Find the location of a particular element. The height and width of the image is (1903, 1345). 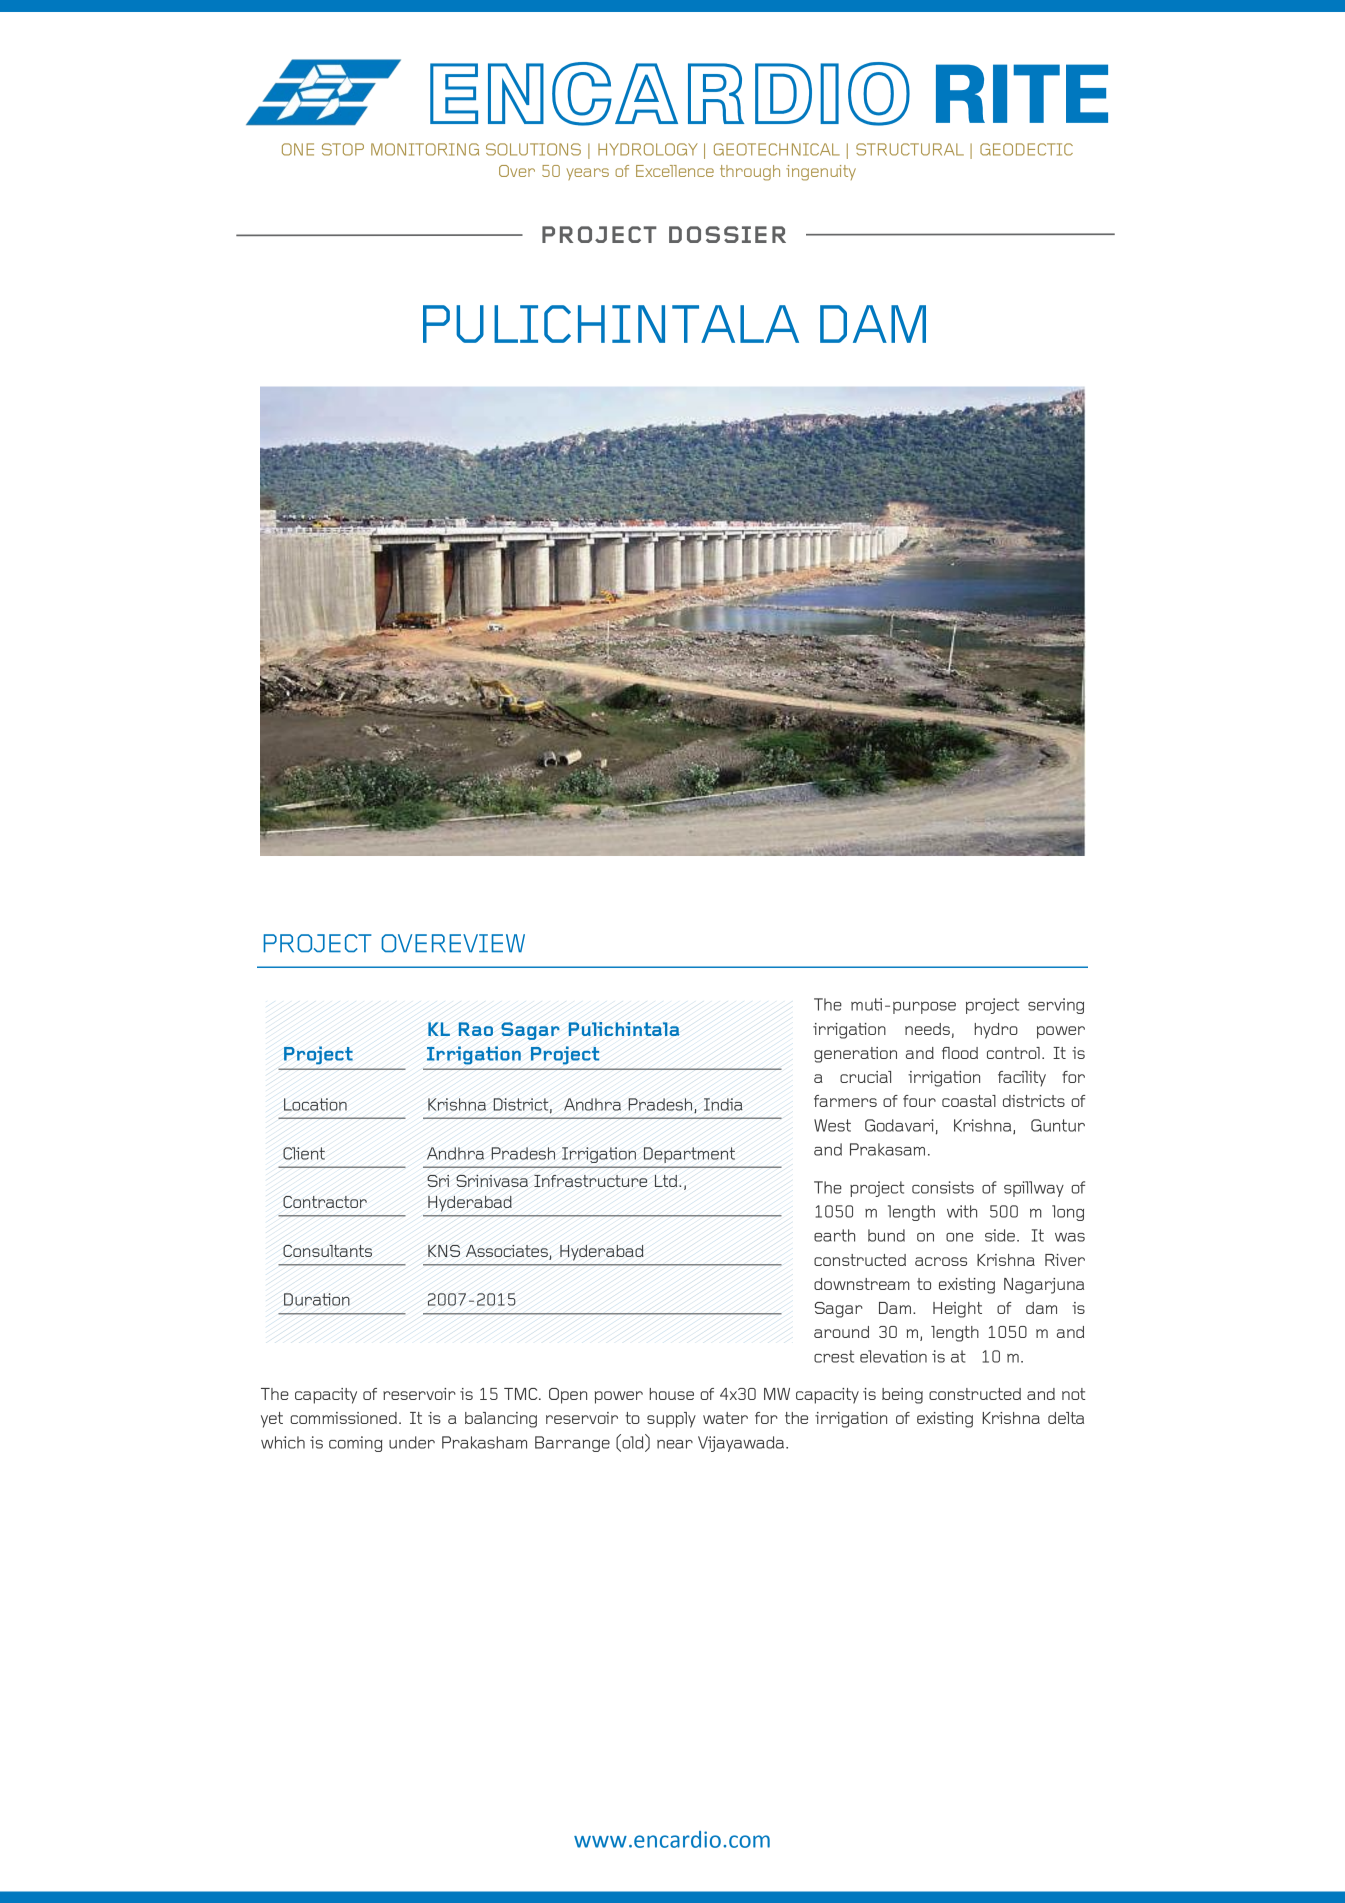

serving is located at coordinates (1056, 1006).
